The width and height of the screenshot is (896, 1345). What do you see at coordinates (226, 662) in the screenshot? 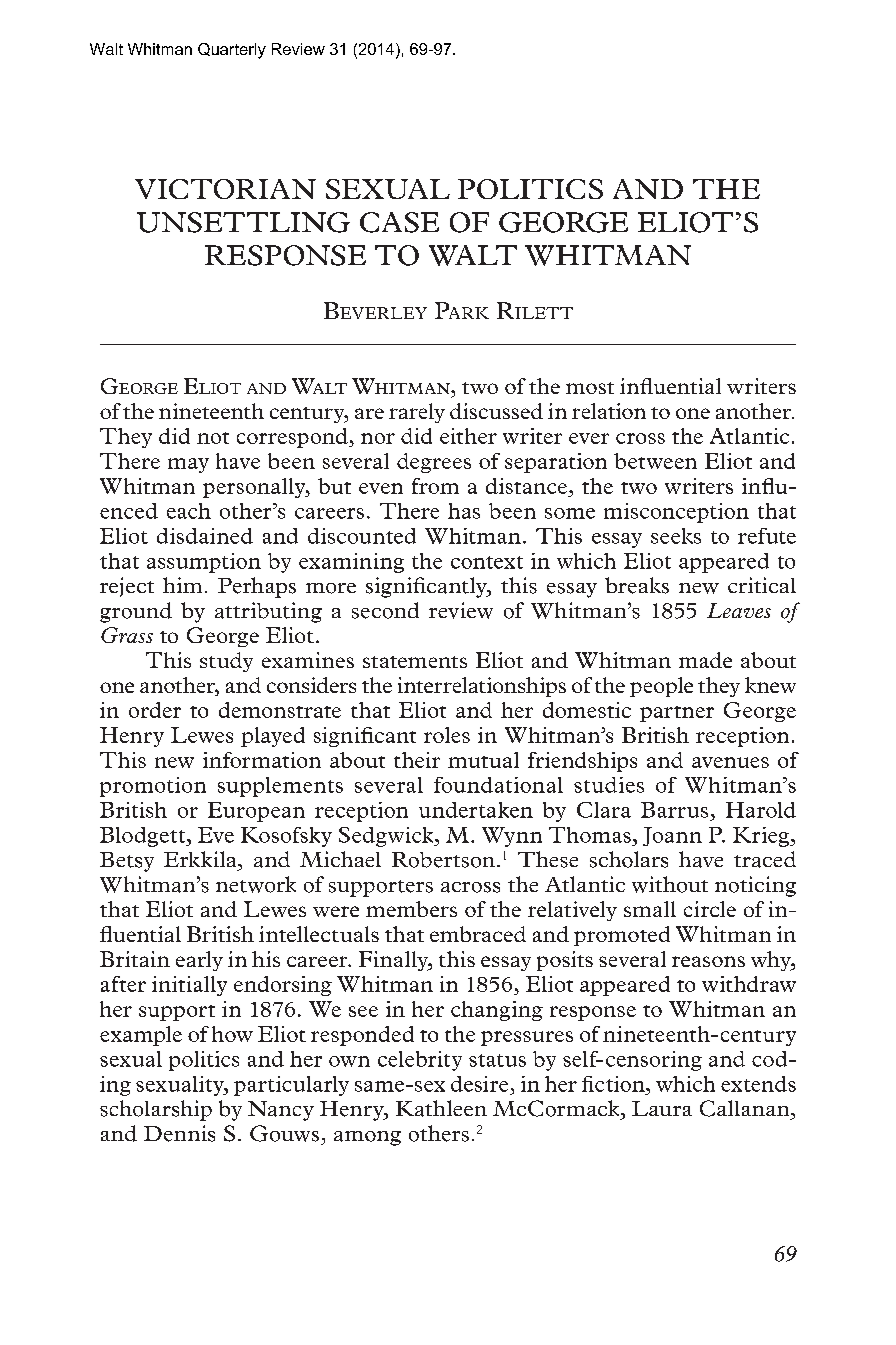
I see `study` at bounding box center [226, 662].
